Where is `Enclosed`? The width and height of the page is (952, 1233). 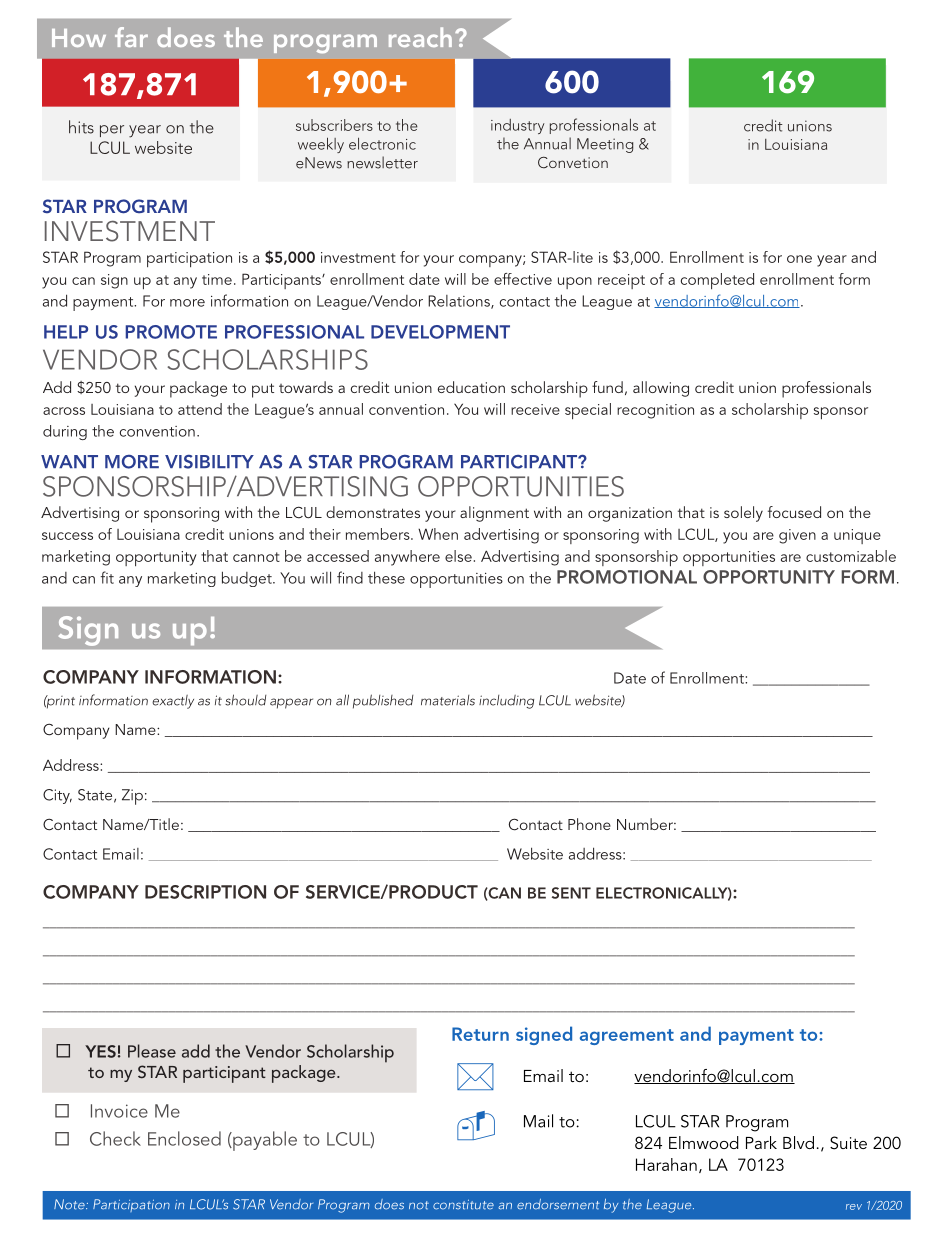
Enclosed is located at coordinates (184, 1138).
